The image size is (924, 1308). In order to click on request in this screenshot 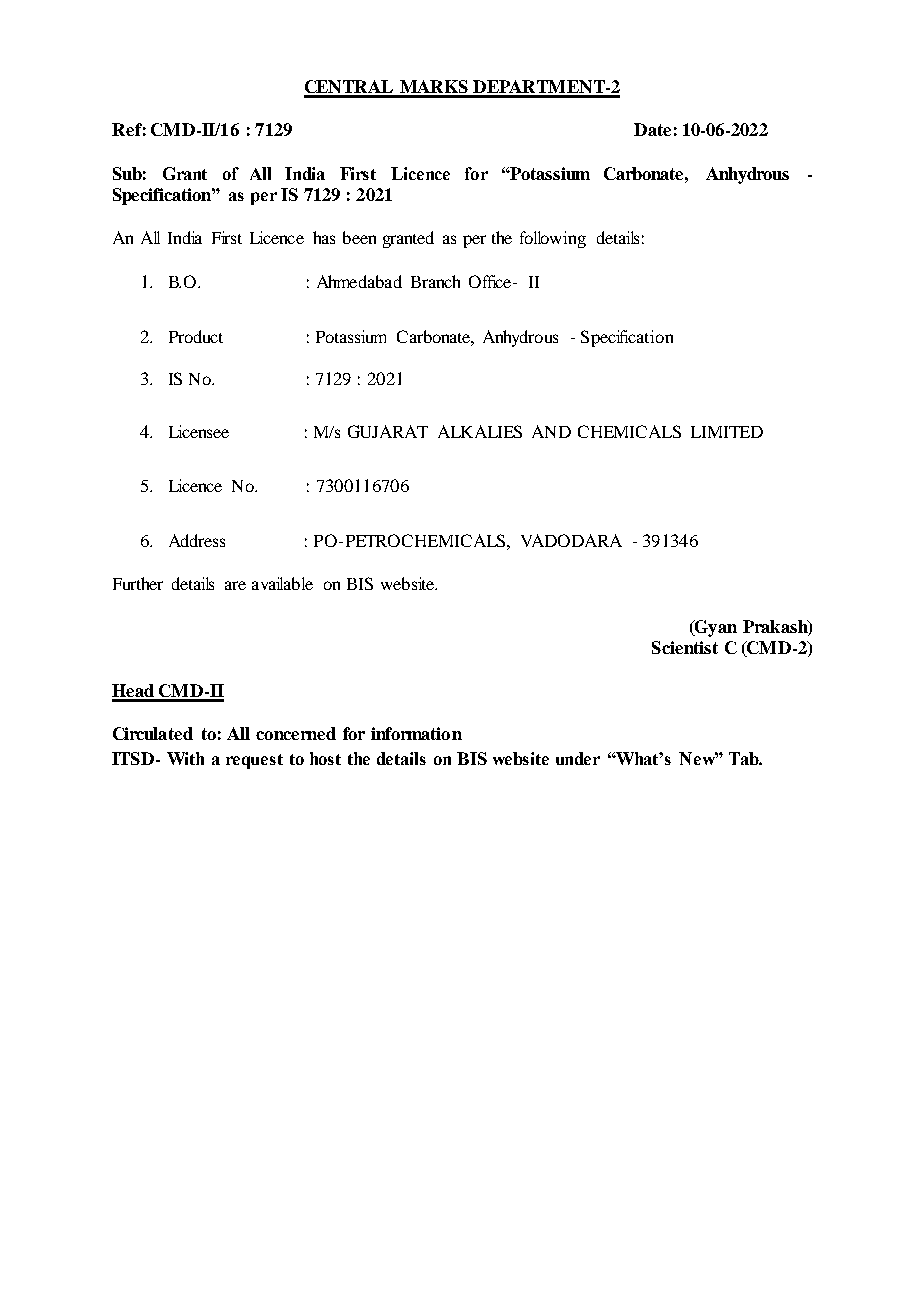, I will do `click(254, 761)`.
